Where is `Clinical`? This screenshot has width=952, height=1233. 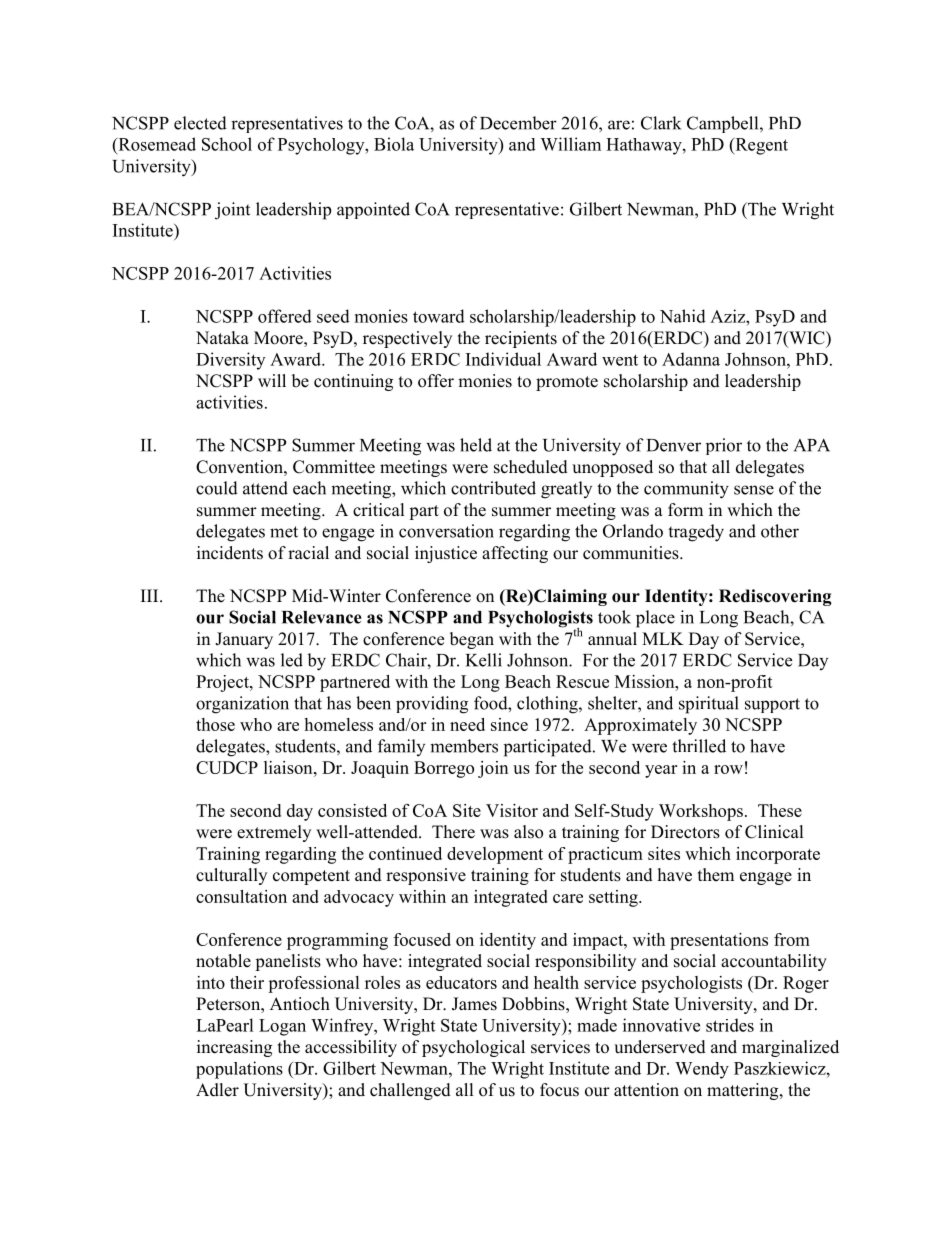
Clinical is located at coordinates (774, 832).
